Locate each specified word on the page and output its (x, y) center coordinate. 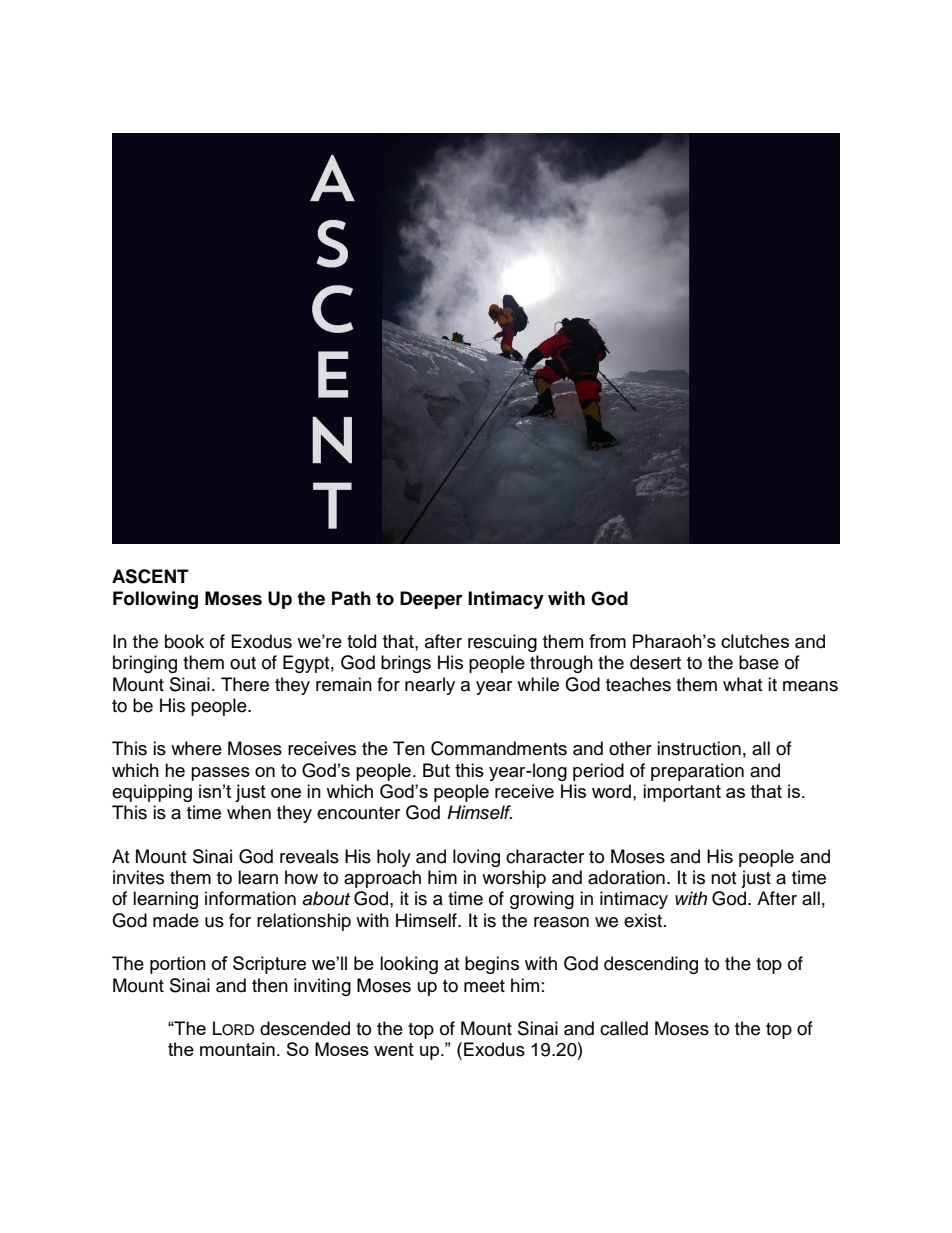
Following (155, 600)
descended (305, 1028)
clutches (755, 641)
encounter (358, 813)
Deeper (431, 600)
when (249, 812)
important (682, 793)
